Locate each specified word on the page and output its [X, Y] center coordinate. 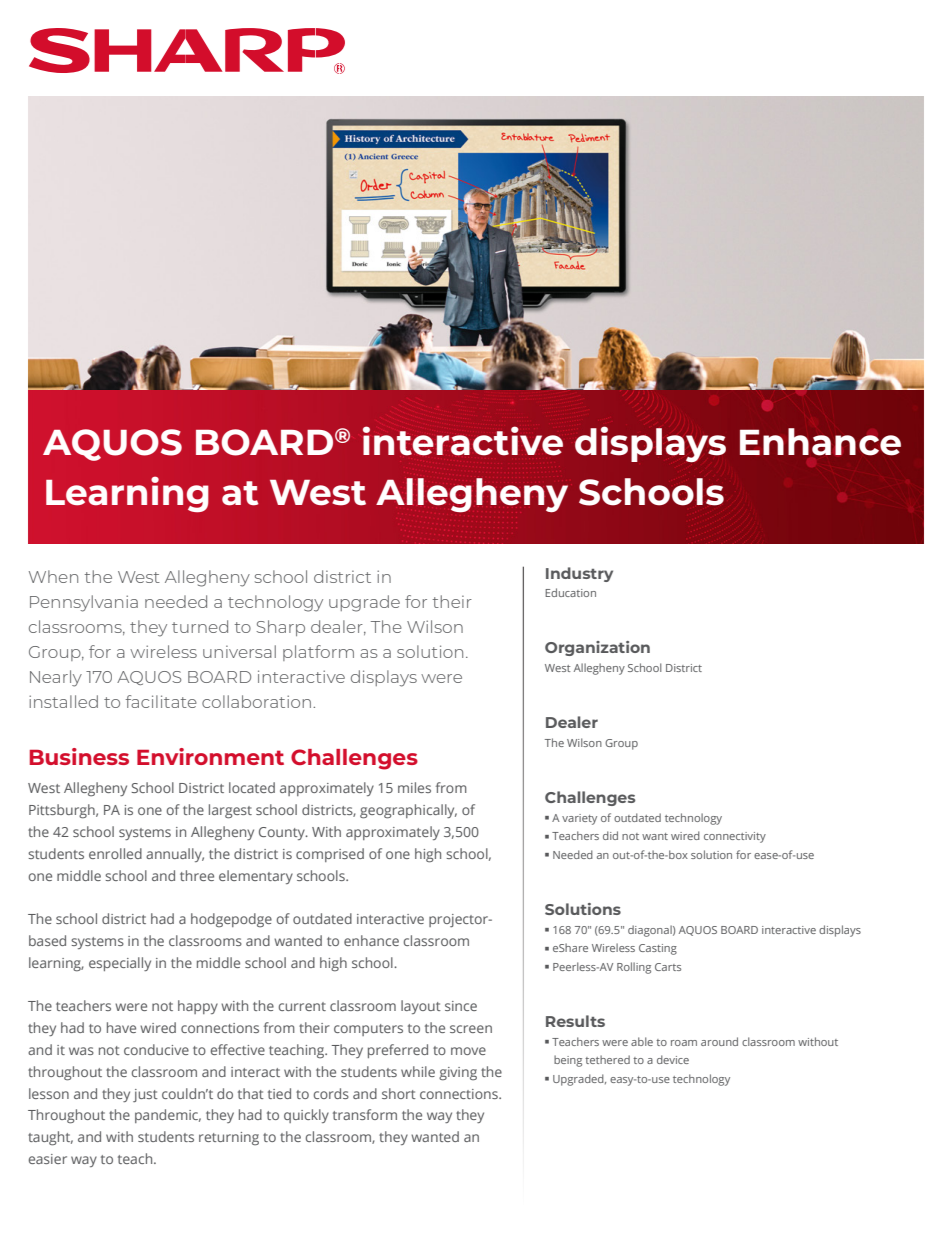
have [121, 1027]
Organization [597, 648]
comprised [330, 855]
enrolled [115, 853]
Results [575, 1021]
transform [365, 1114]
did [610, 835]
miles [414, 787]
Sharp [280, 628]
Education [570, 592]
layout [421, 1007]
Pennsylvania [84, 603]
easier [47, 1159]
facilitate [161, 701]
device [673, 1059]
